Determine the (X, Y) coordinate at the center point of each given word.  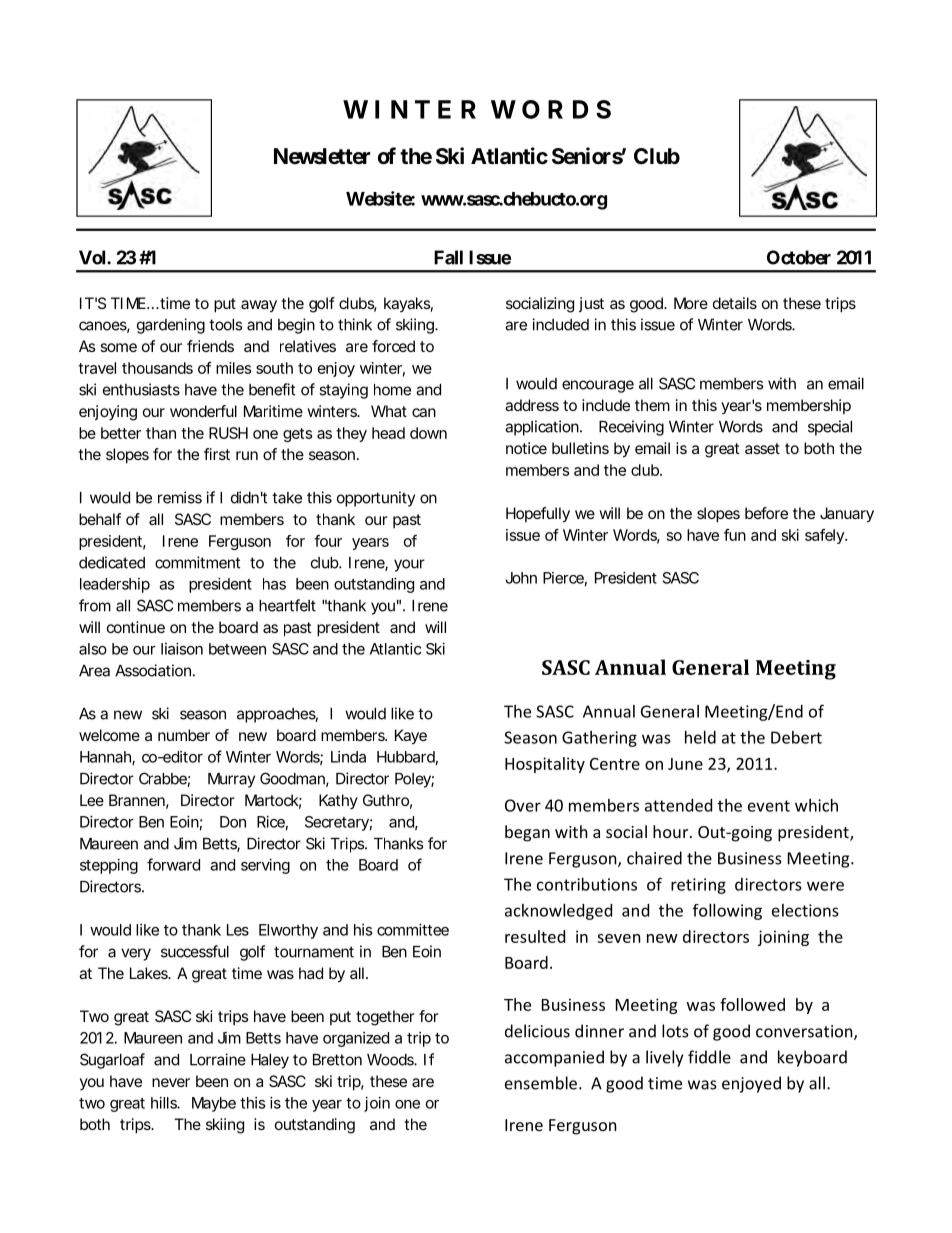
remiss (180, 497)
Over (523, 805)
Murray (231, 780)
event (769, 806)
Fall (448, 257)
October (799, 257)
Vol (93, 257)
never (171, 1082)
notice (526, 448)
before (766, 513)
